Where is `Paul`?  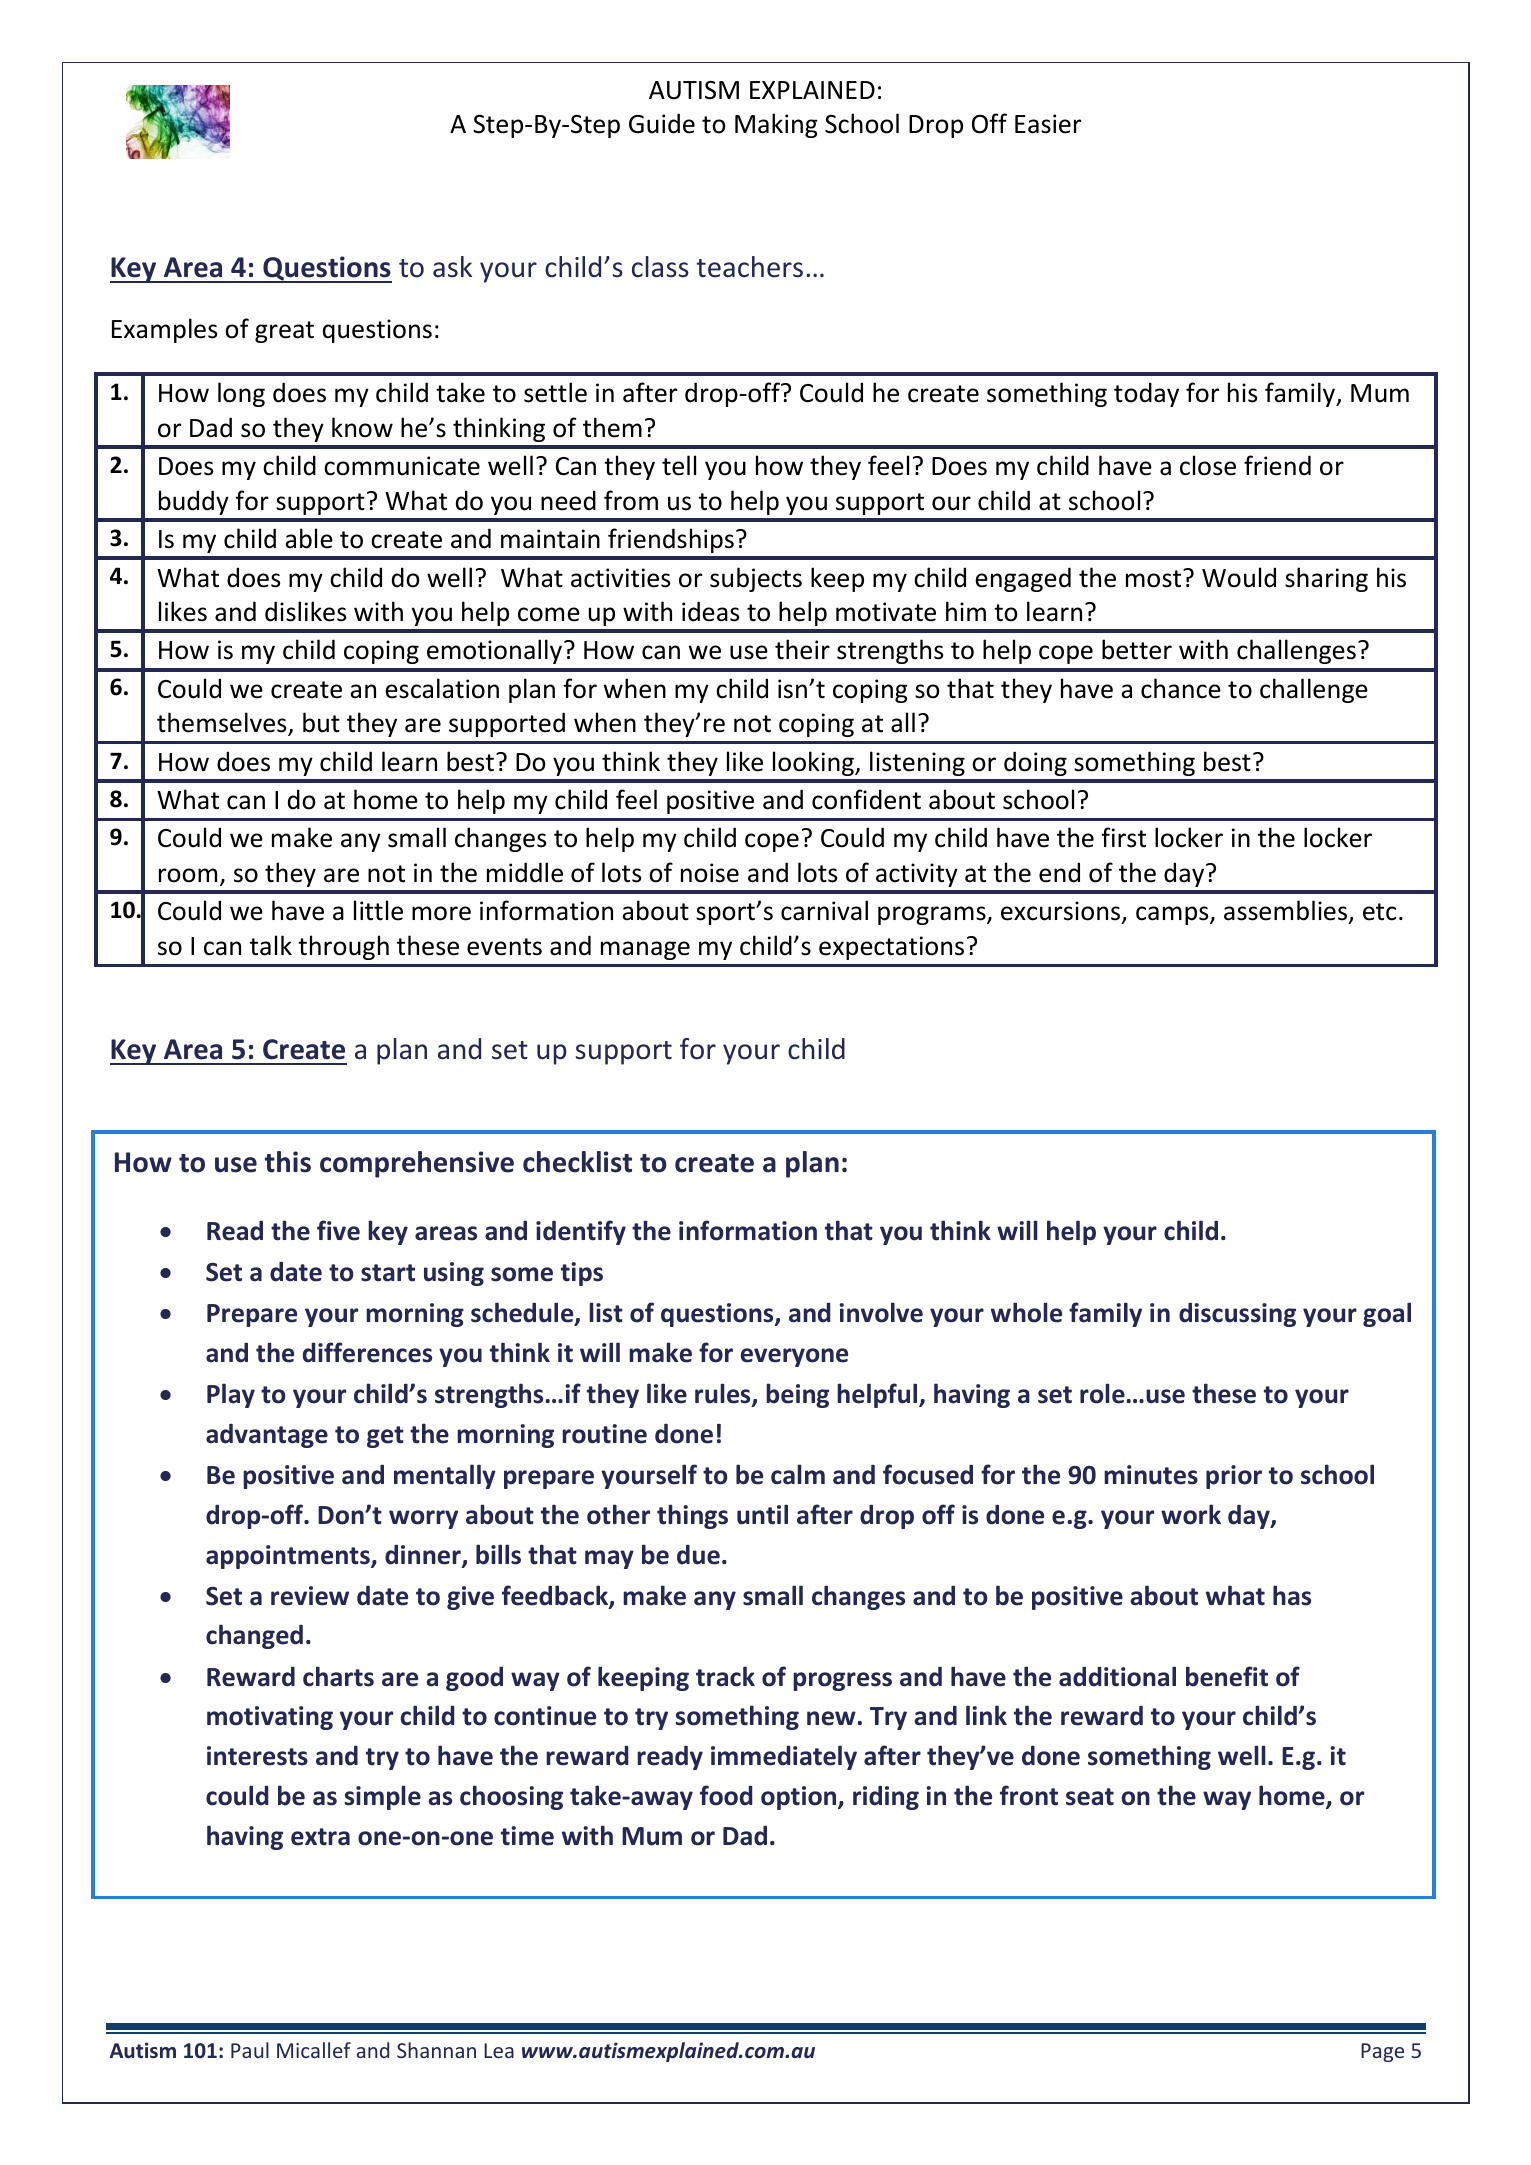 Paul is located at coordinates (250, 2050).
